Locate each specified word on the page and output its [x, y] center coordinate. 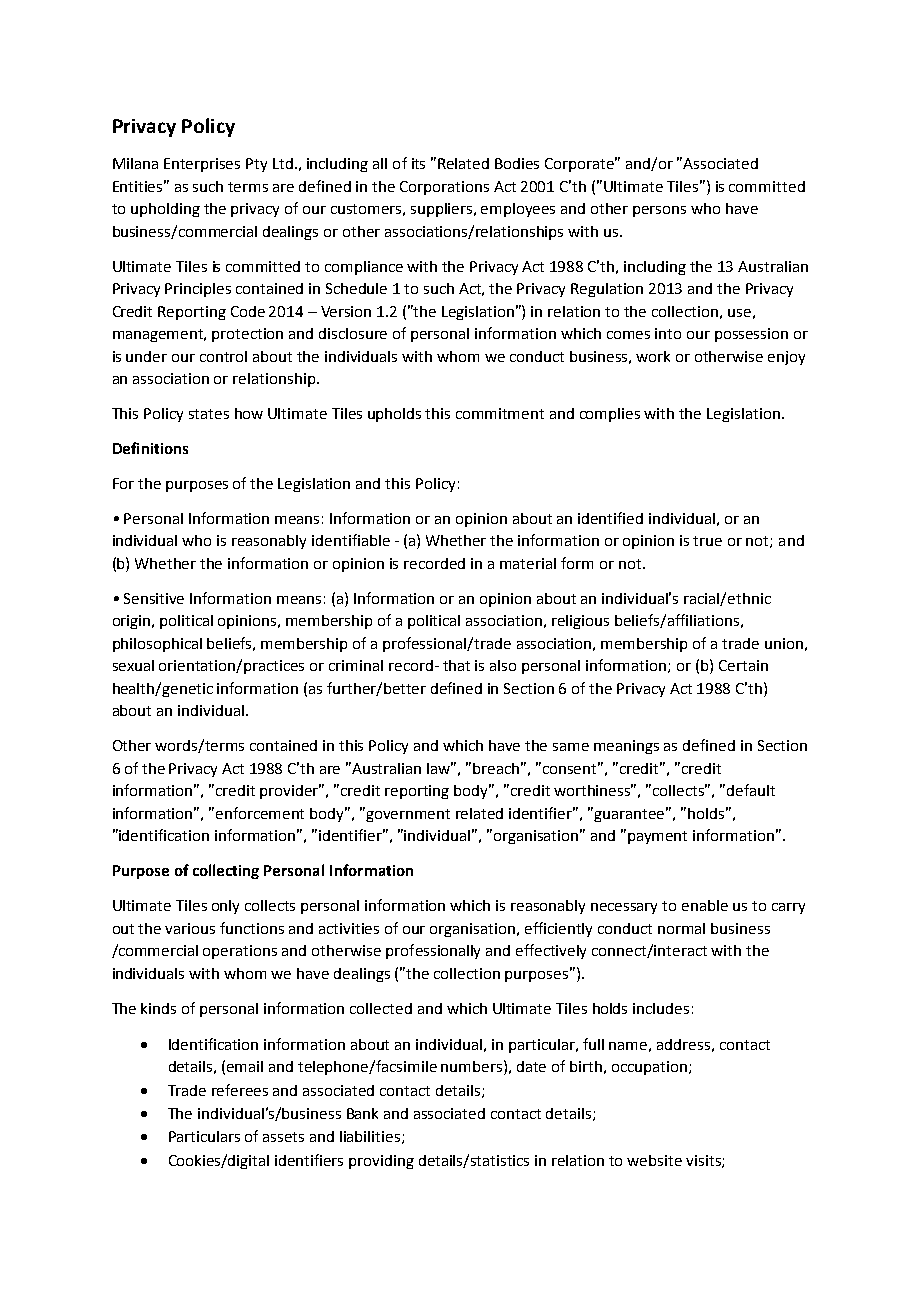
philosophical [157, 645]
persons [659, 211]
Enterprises [202, 165]
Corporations [444, 188]
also [503, 665]
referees [240, 1090]
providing [381, 1162]
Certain [743, 665]
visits [704, 1161]
